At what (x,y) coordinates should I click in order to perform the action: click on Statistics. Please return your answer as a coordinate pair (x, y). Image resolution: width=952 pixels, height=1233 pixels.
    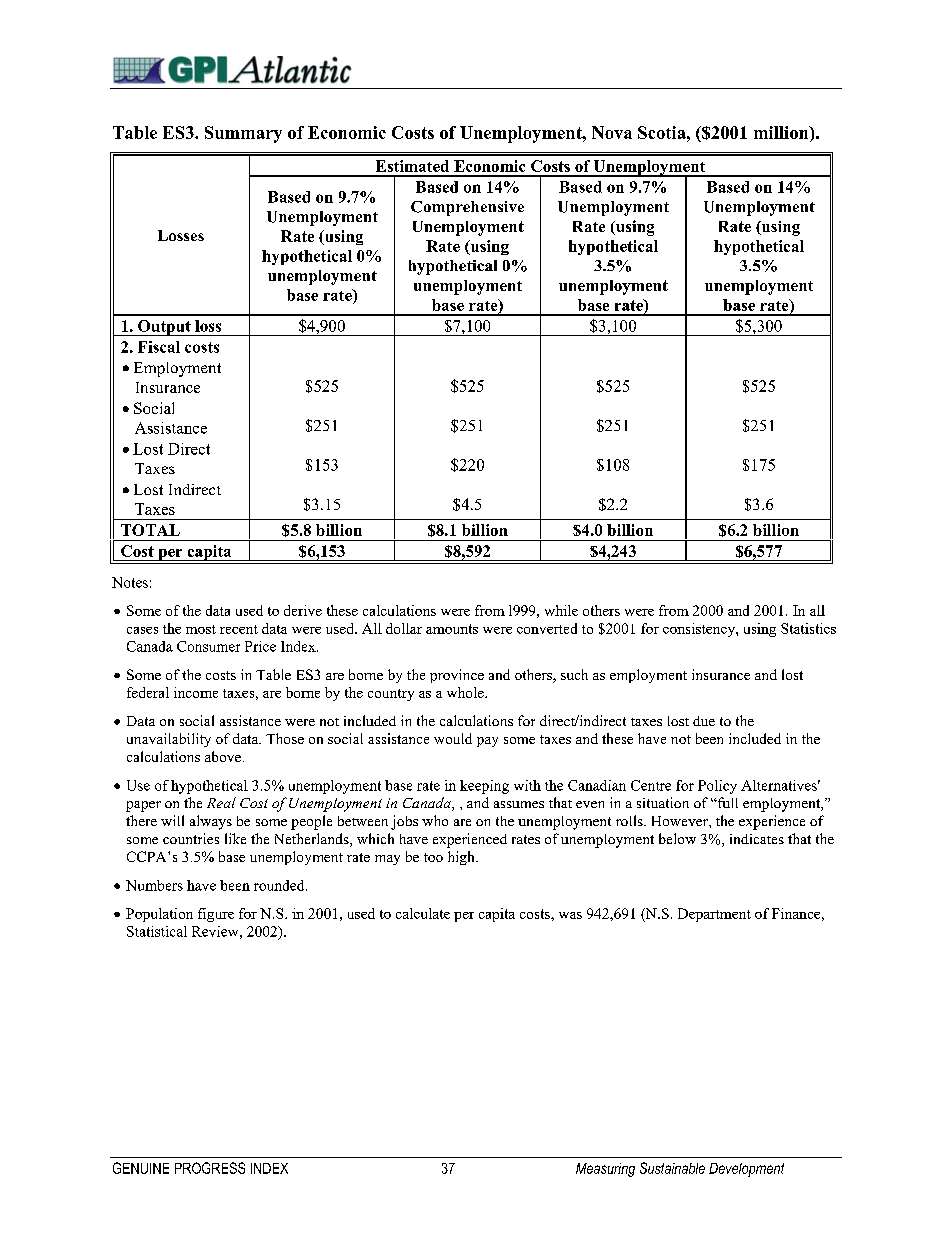
    Looking at the image, I should click on (808, 628).
